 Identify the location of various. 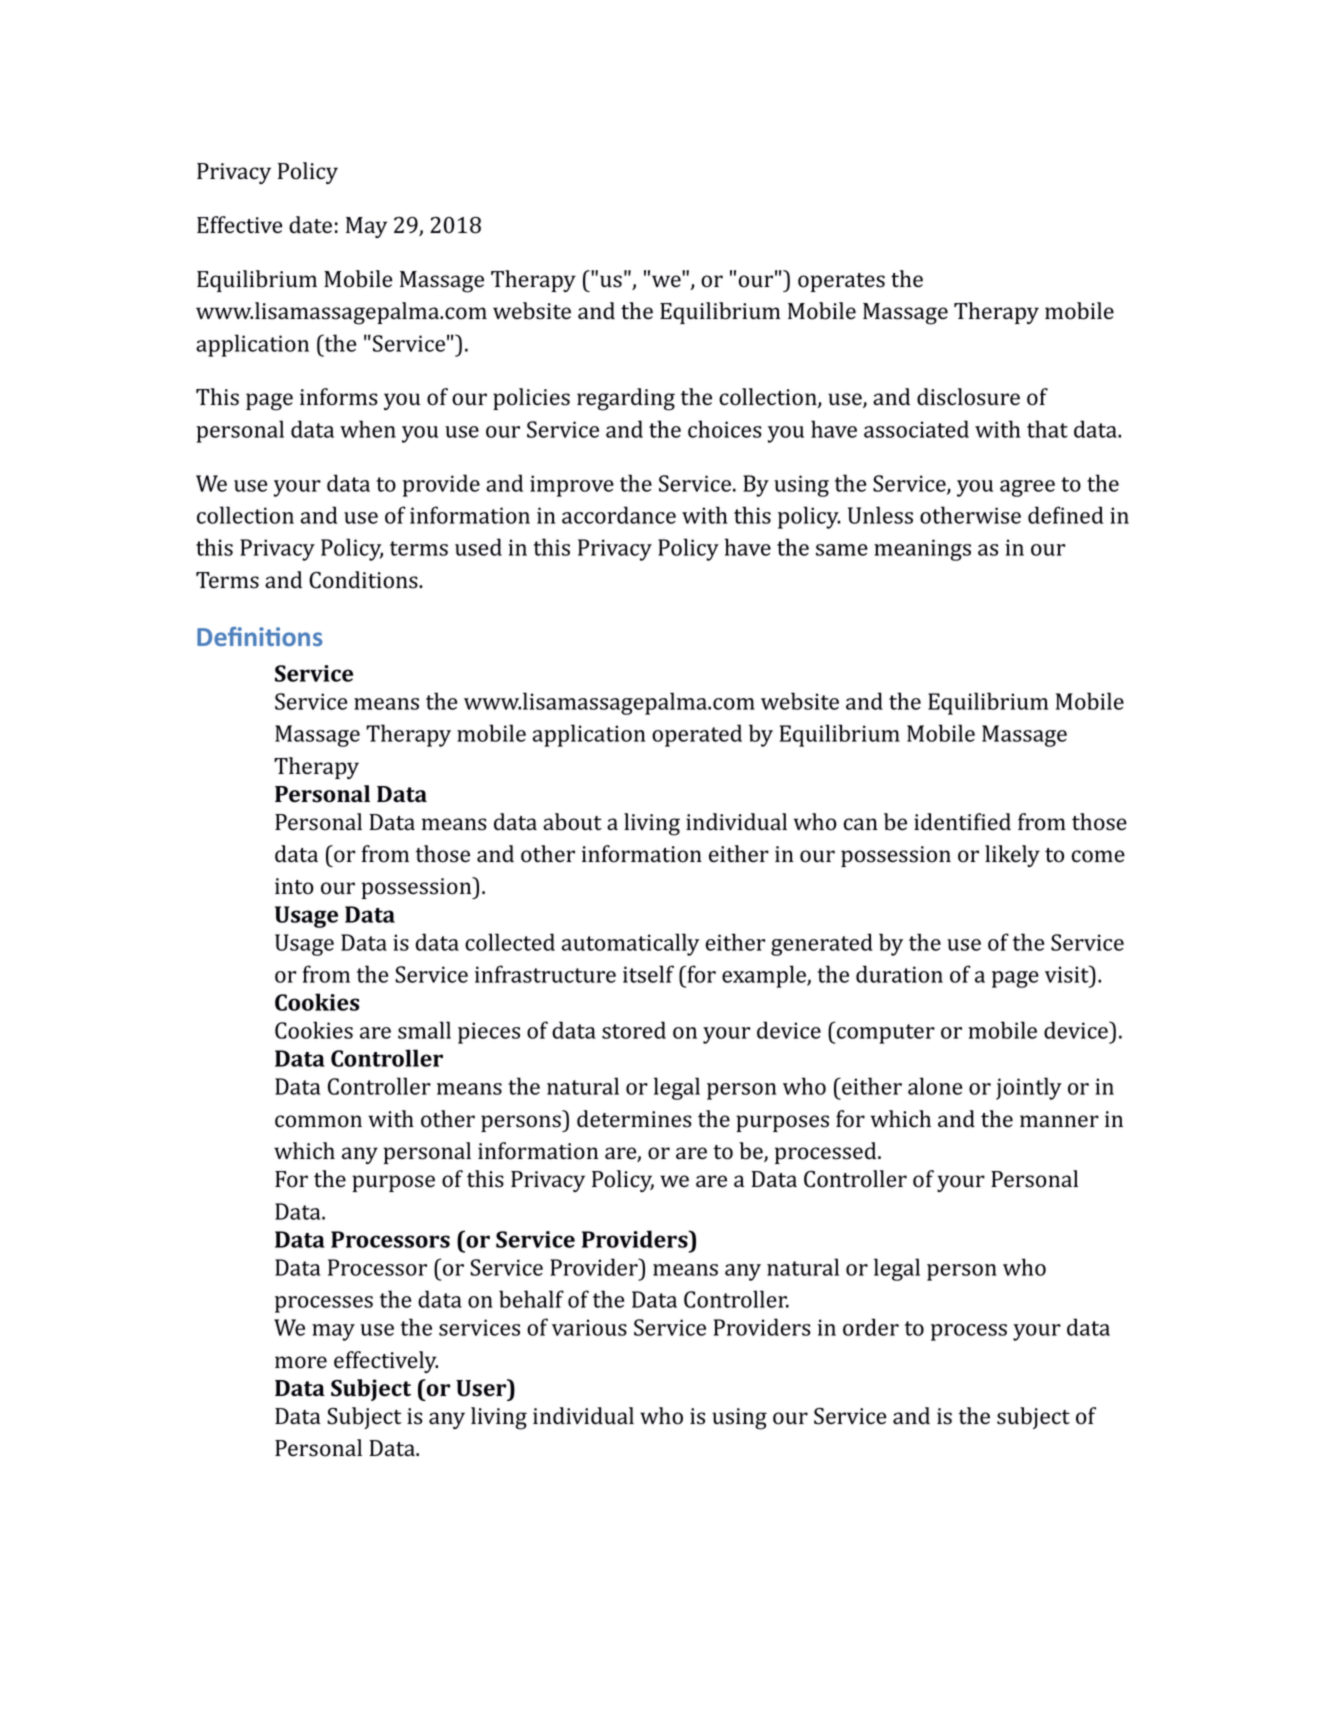
(589, 1327).
